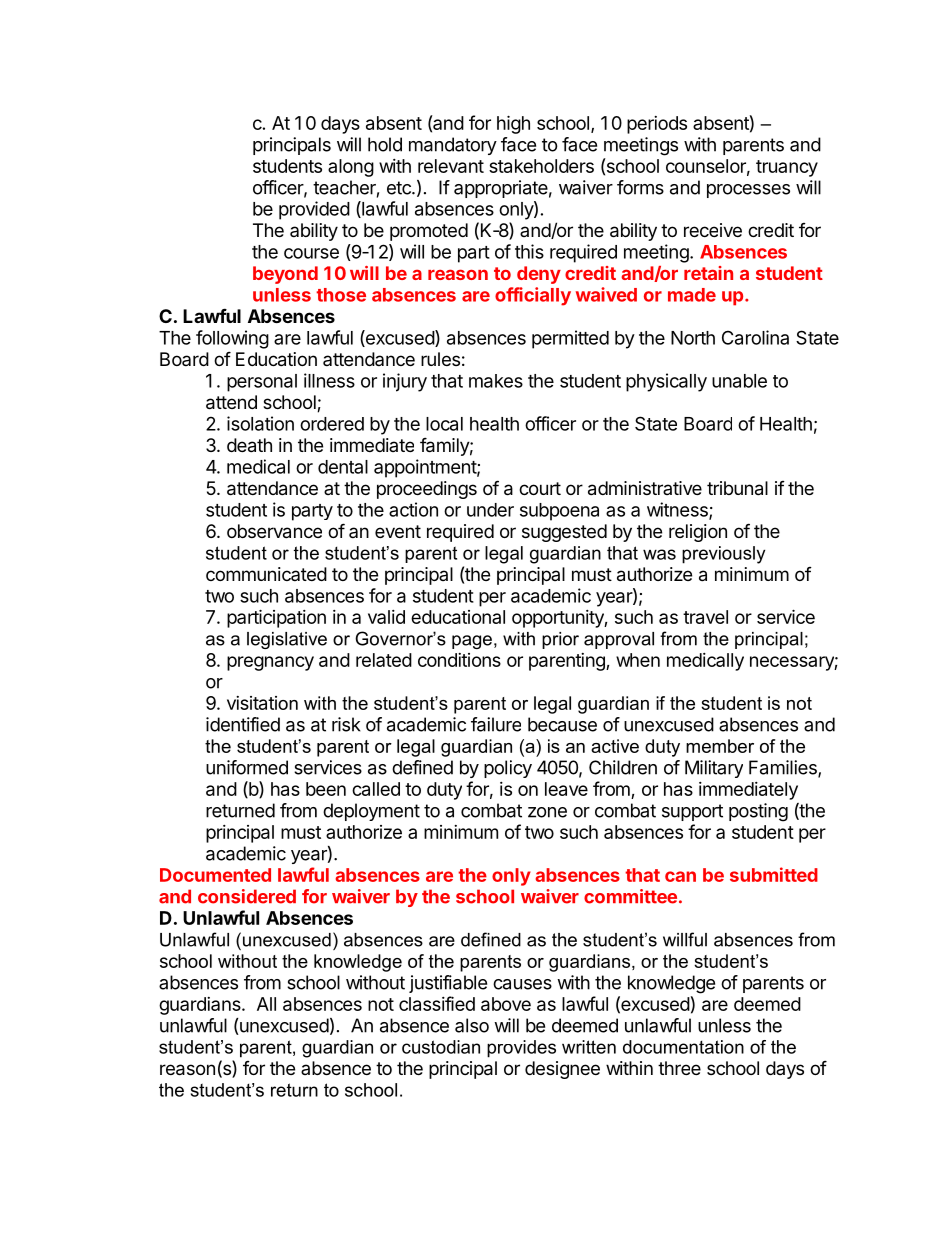 The image size is (952, 1233). What do you see at coordinates (748, 191) in the screenshot?
I see `processes` at bounding box center [748, 191].
